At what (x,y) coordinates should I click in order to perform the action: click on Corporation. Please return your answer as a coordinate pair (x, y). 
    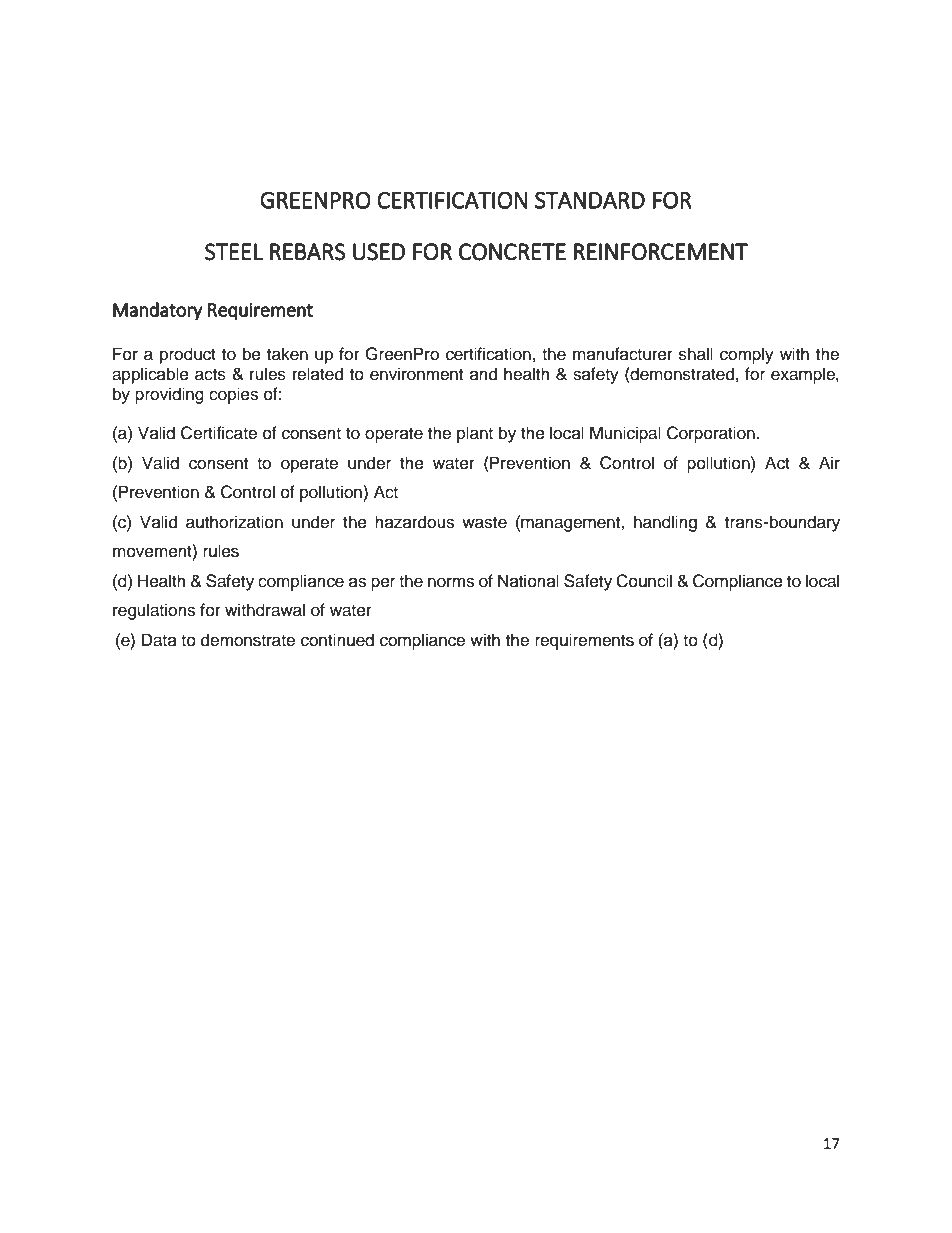
    Looking at the image, I should click on (711, 434).
